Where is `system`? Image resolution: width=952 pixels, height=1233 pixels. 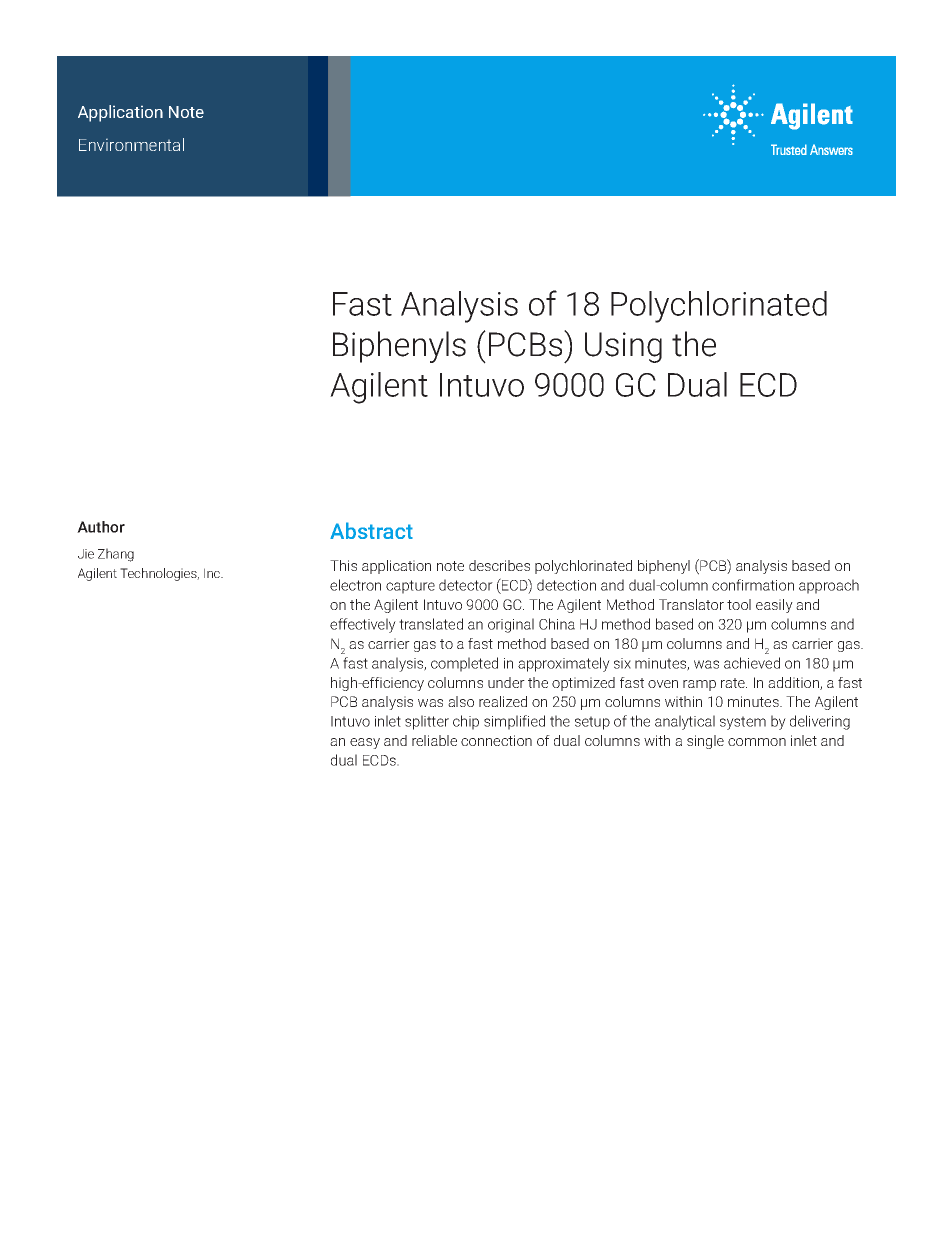
system is located at coordinates (743, 723).
